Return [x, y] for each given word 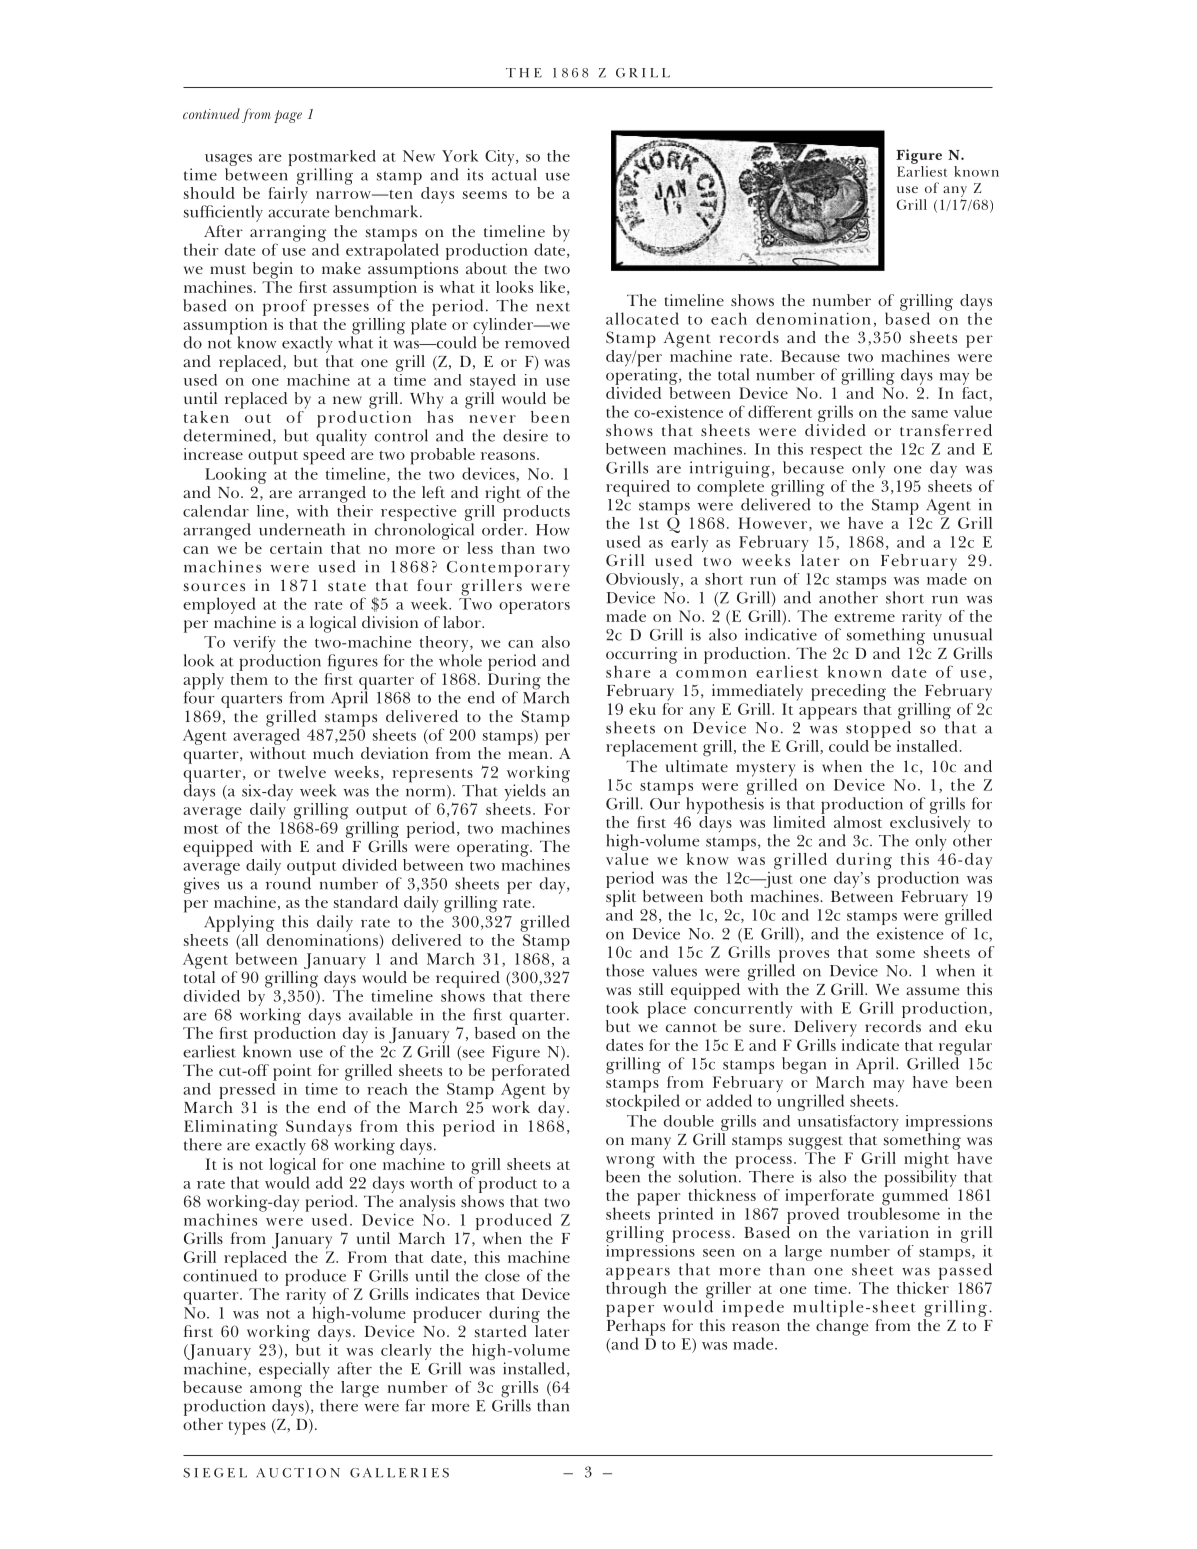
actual [514, 174]
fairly [288, 194]
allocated [642, 318]
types [247, 1428]
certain [296, 548]
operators [534, 607]
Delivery [825, 1028]
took [622, 1007]
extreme [864, 617]
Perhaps [635, 1327]
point [292, 1072]
